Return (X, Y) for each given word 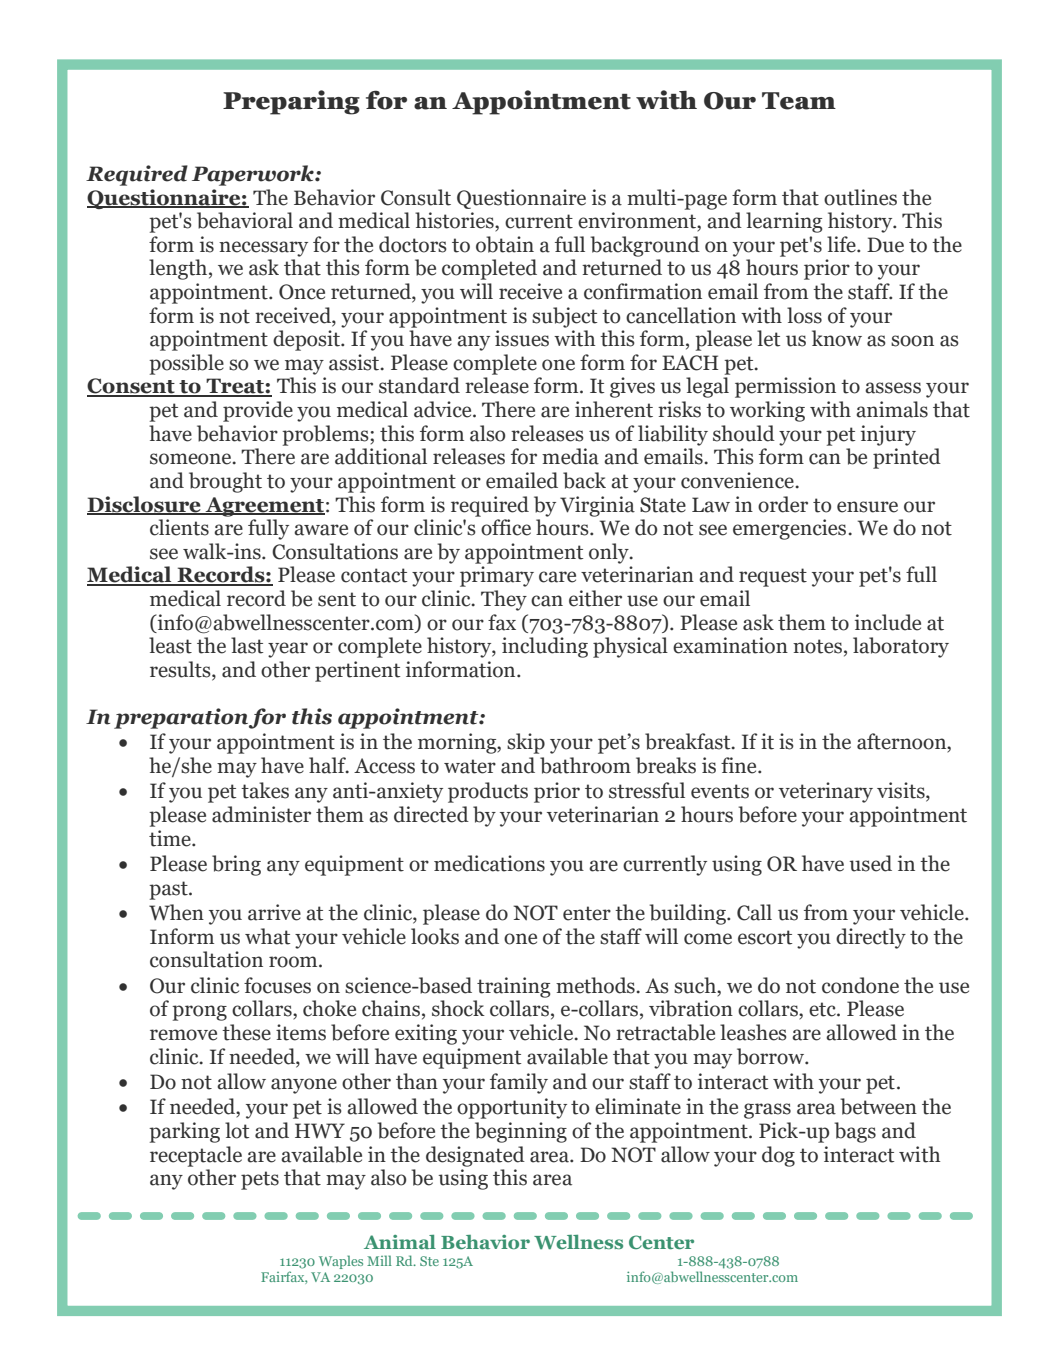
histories (455, 220)
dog (778, 1156)
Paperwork (254, 175)
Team (799, 101)
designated (475, 1156)
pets (260, 1180)
